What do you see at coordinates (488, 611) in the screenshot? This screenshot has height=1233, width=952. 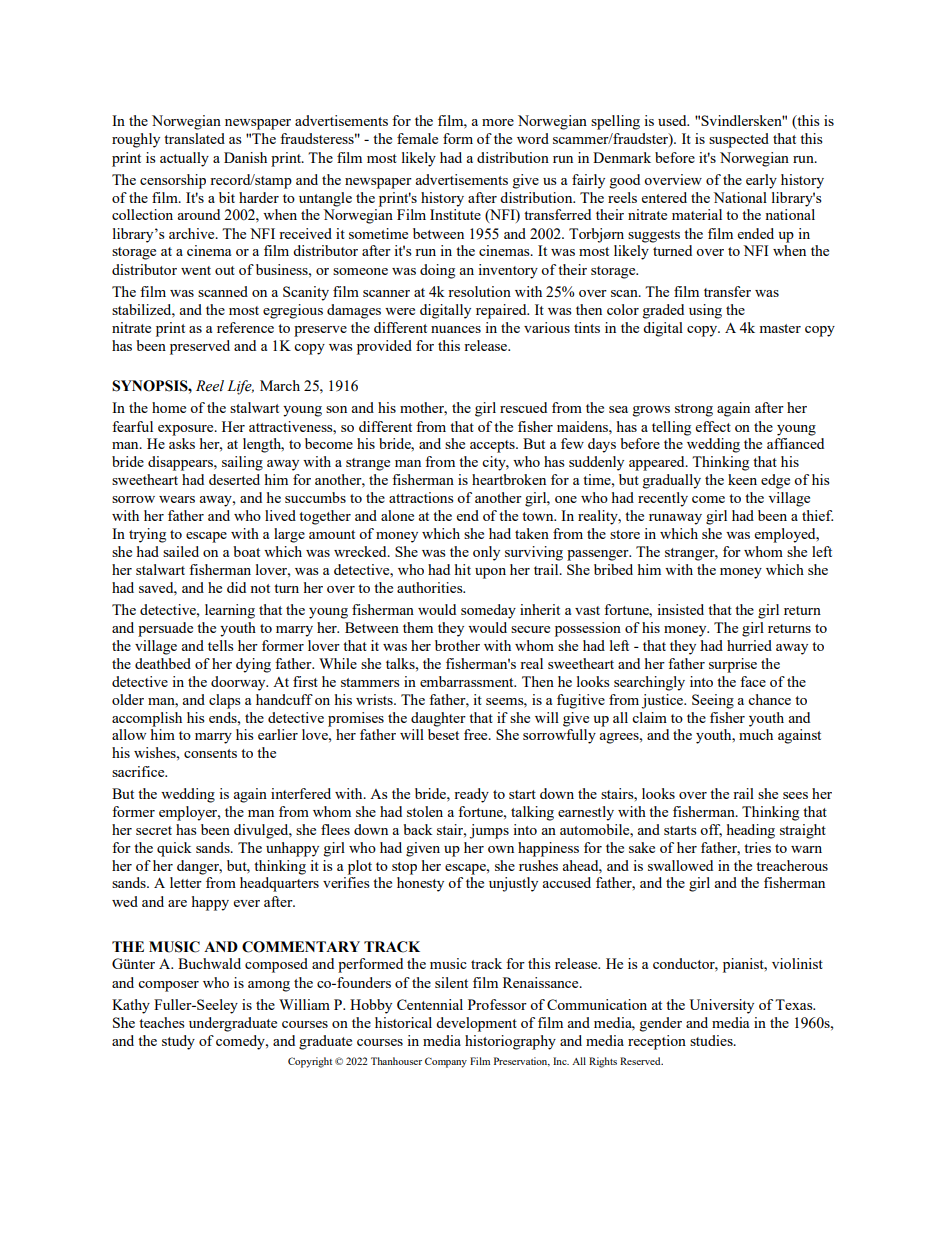 I see `someday` at bounding box center [488, 611].
